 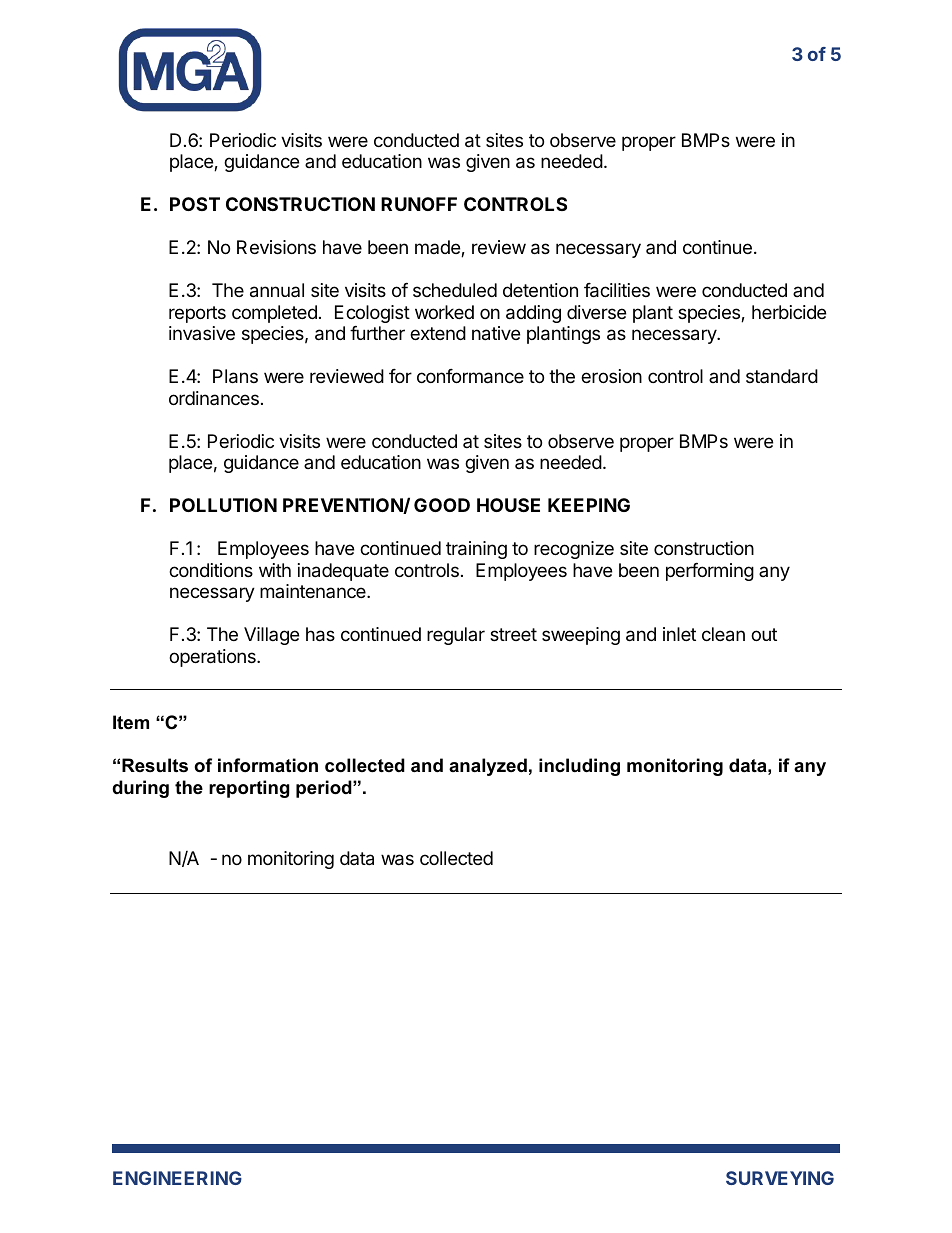 What do you see at coordinates (213, 658) in the screenshot?
I see `operations` at bounding box center [213, 658].
